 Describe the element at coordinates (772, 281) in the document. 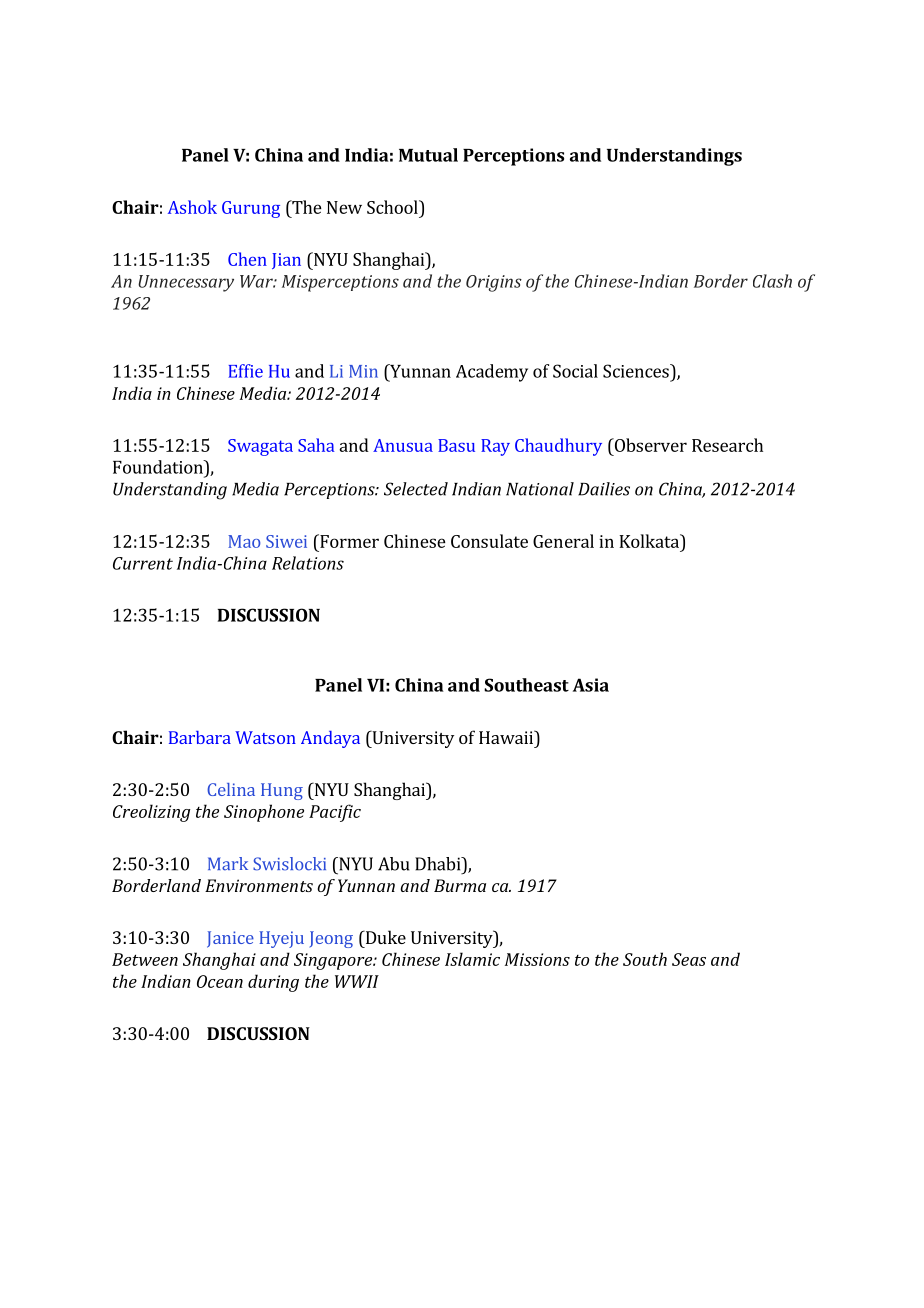

I see `Clash` at that location.
